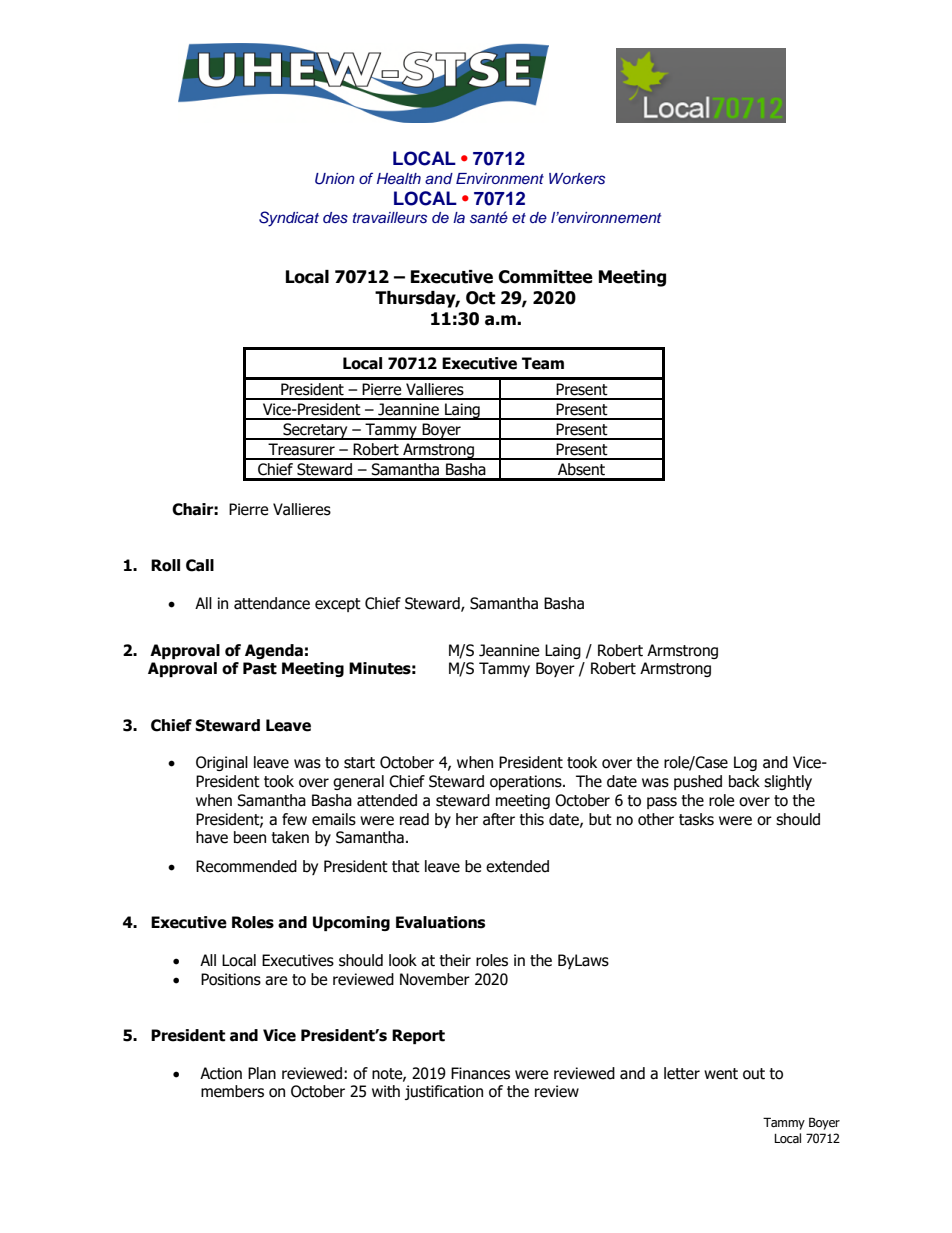 Image resolution: width=952 pixels, height=1233 pixels. Describe the element at coordinates (577, 179) in the page. I see `Workers` at that location.
